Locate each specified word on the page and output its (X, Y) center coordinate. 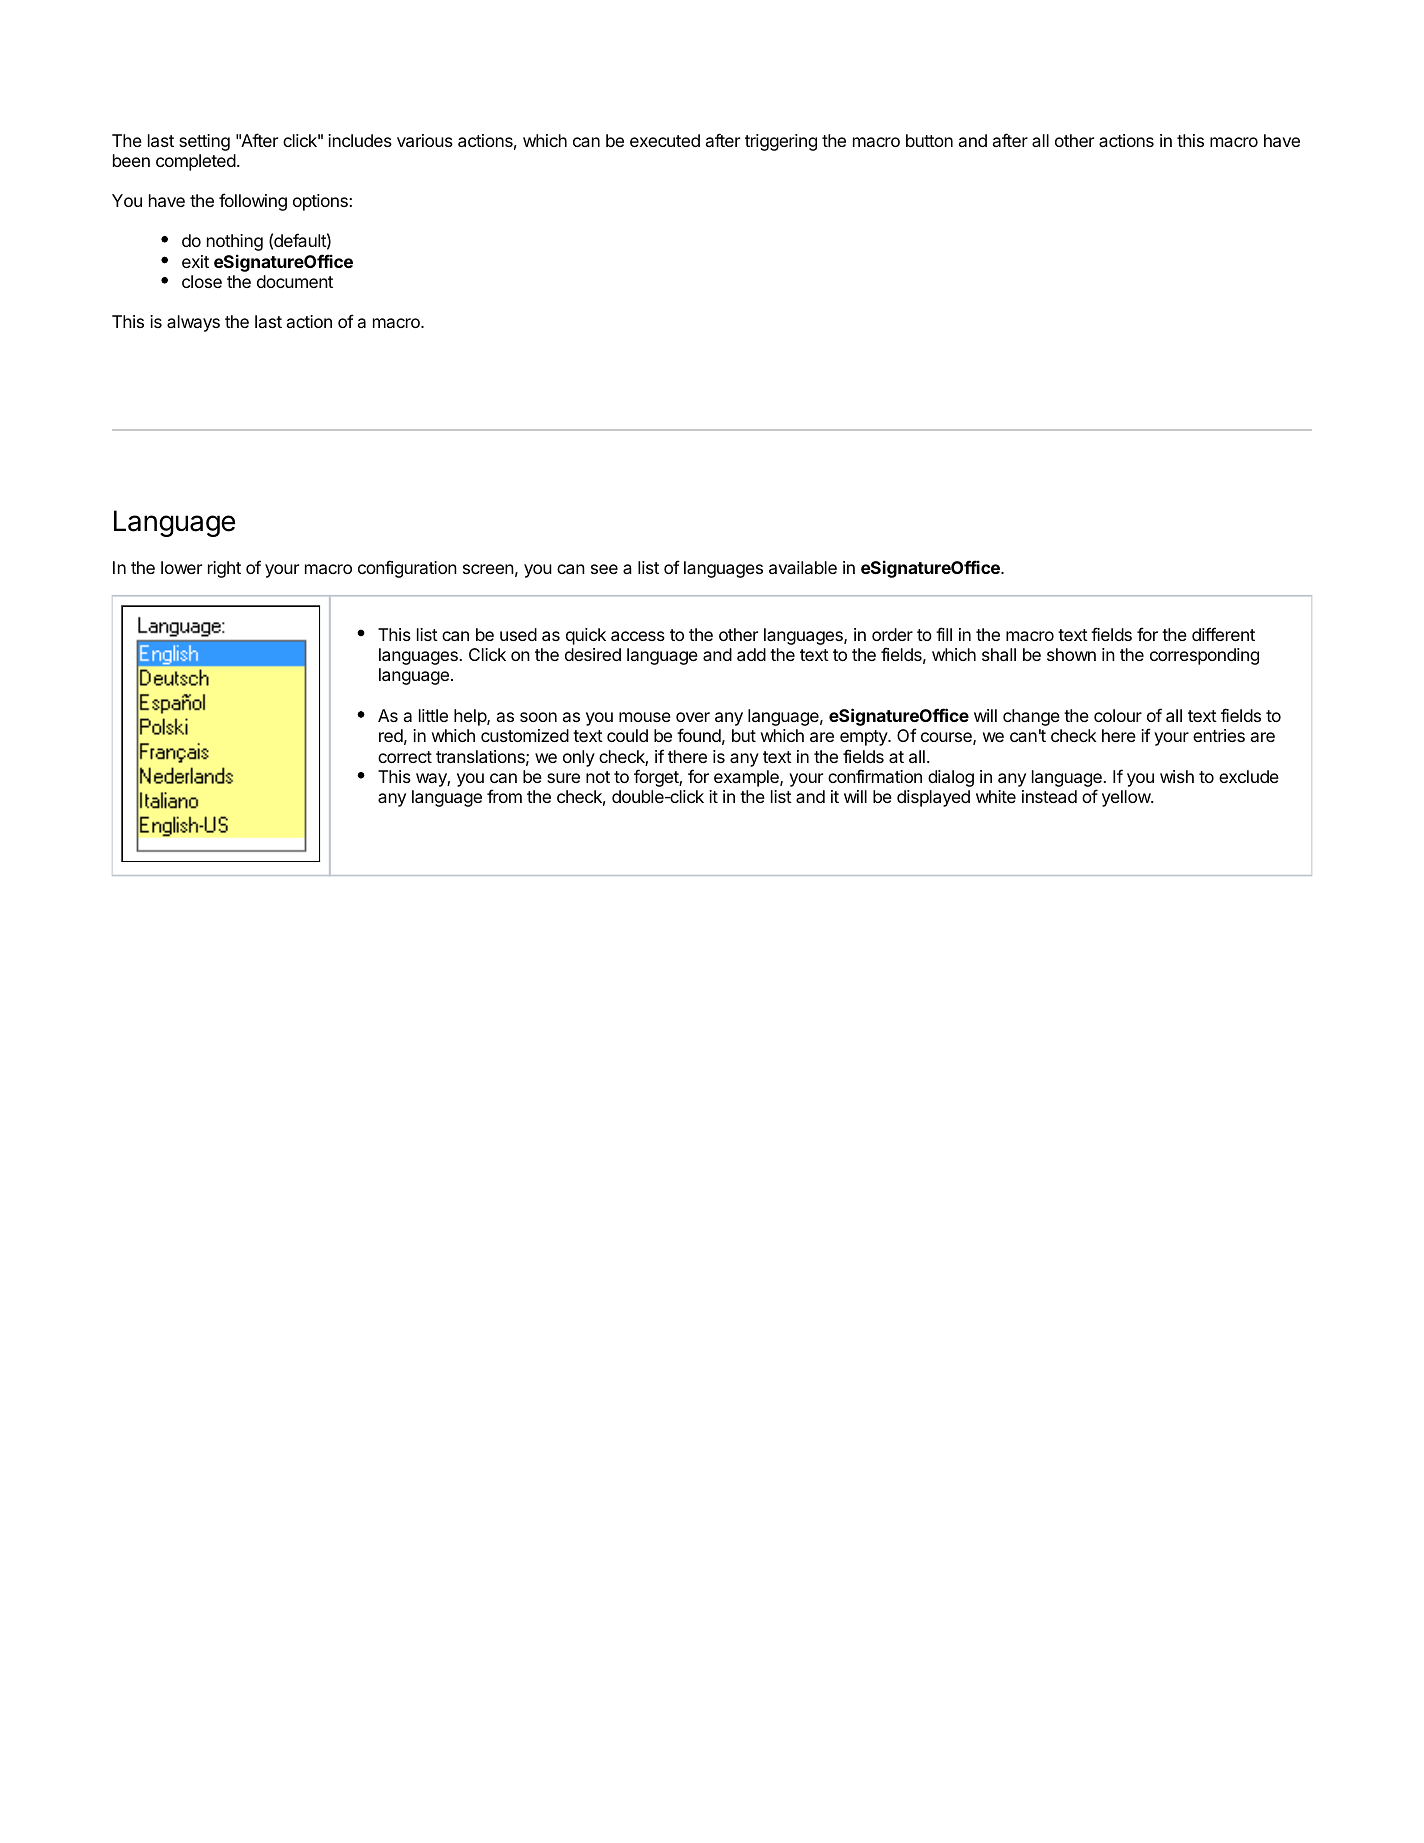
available (803, 567)
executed (665, 140)
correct (405, 757)
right (224, 569)
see (604, 569)
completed (196, 162)
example (747, 778)
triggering (781, 142)
